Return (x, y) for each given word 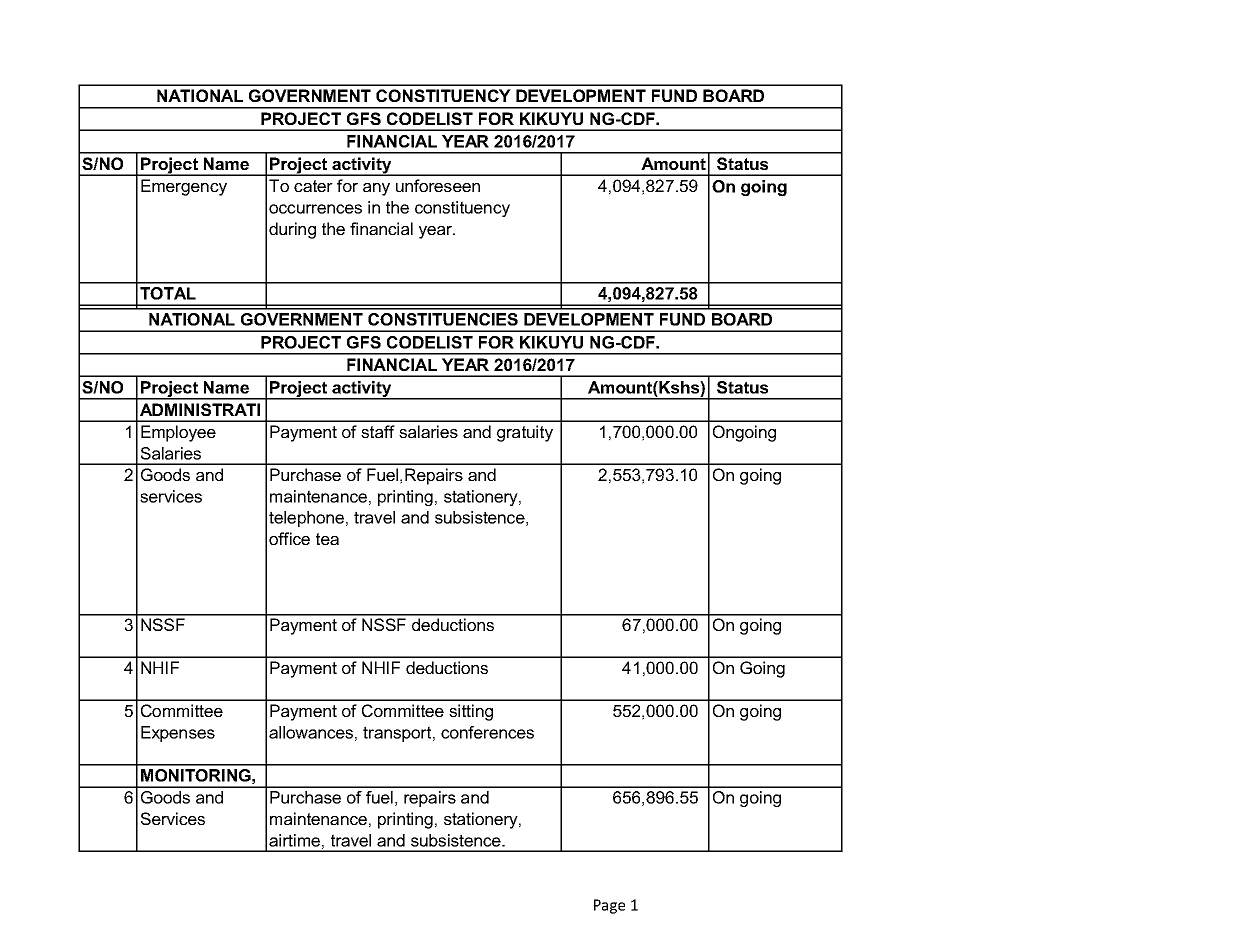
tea (327, 539)
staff (378, 431)
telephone (306, 519)
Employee (178, 433)
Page (609, 906)
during (292, 230)
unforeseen (438, 185)
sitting (471, 712)
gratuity (525, 433)
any (376, 189)
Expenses (178, 734)
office (289, 538)
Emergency (184, 187)
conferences (487, 732)
